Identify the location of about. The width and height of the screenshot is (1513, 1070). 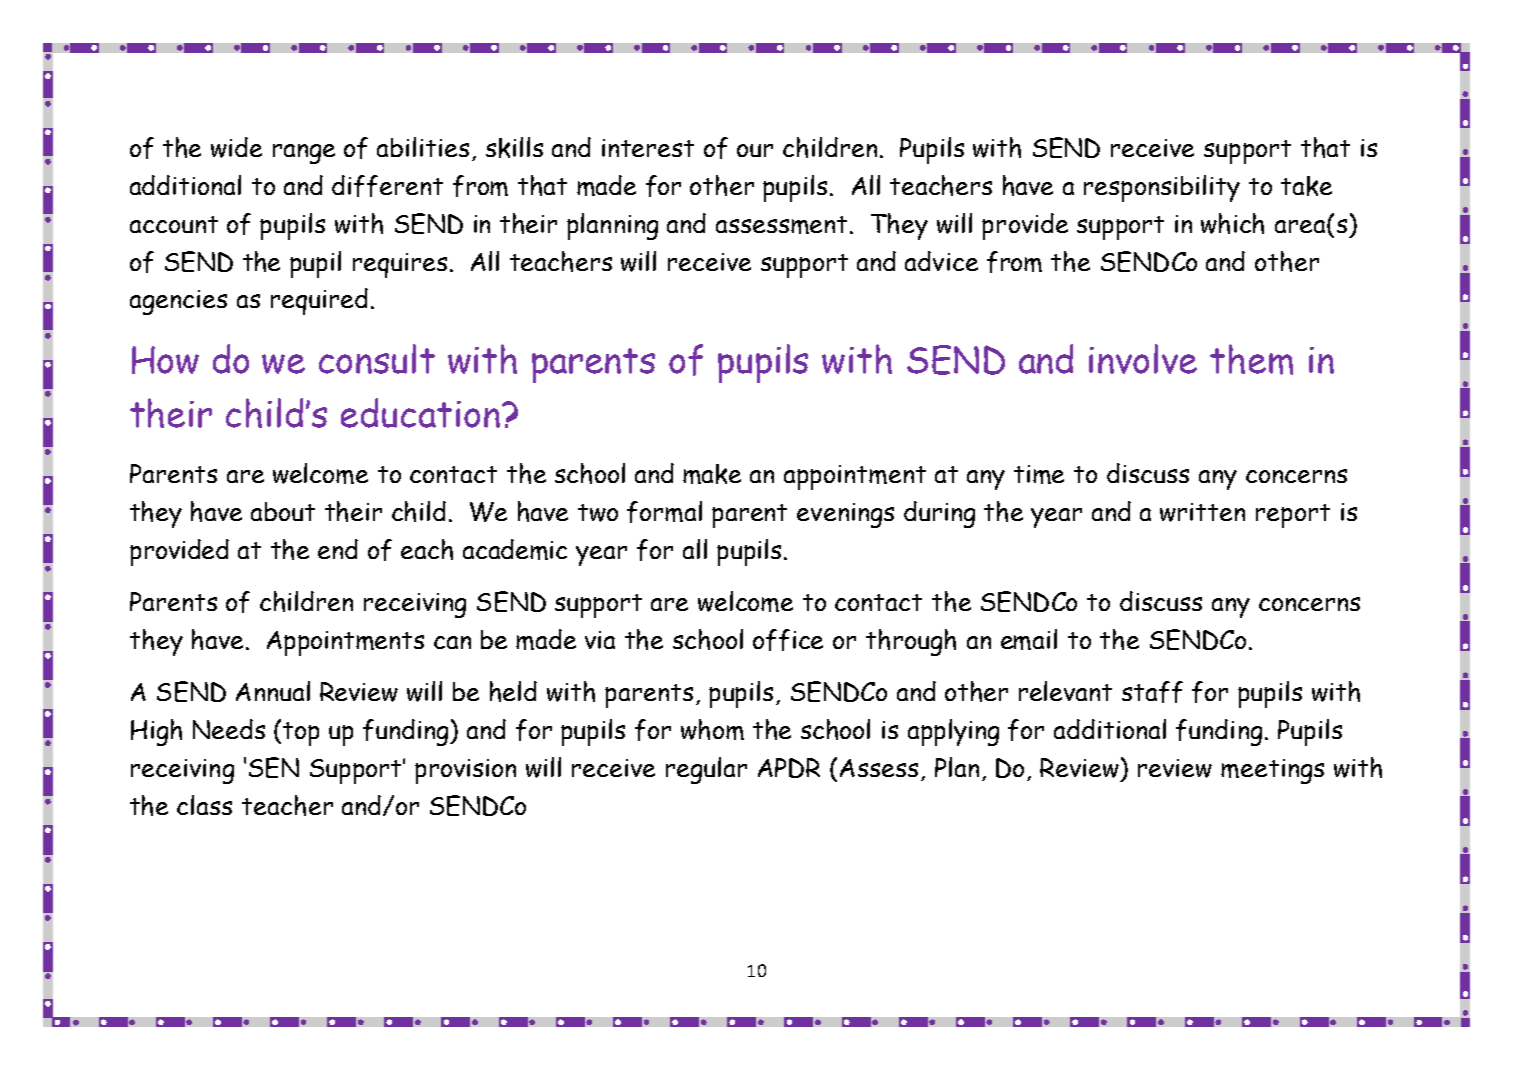
(283, 511).
